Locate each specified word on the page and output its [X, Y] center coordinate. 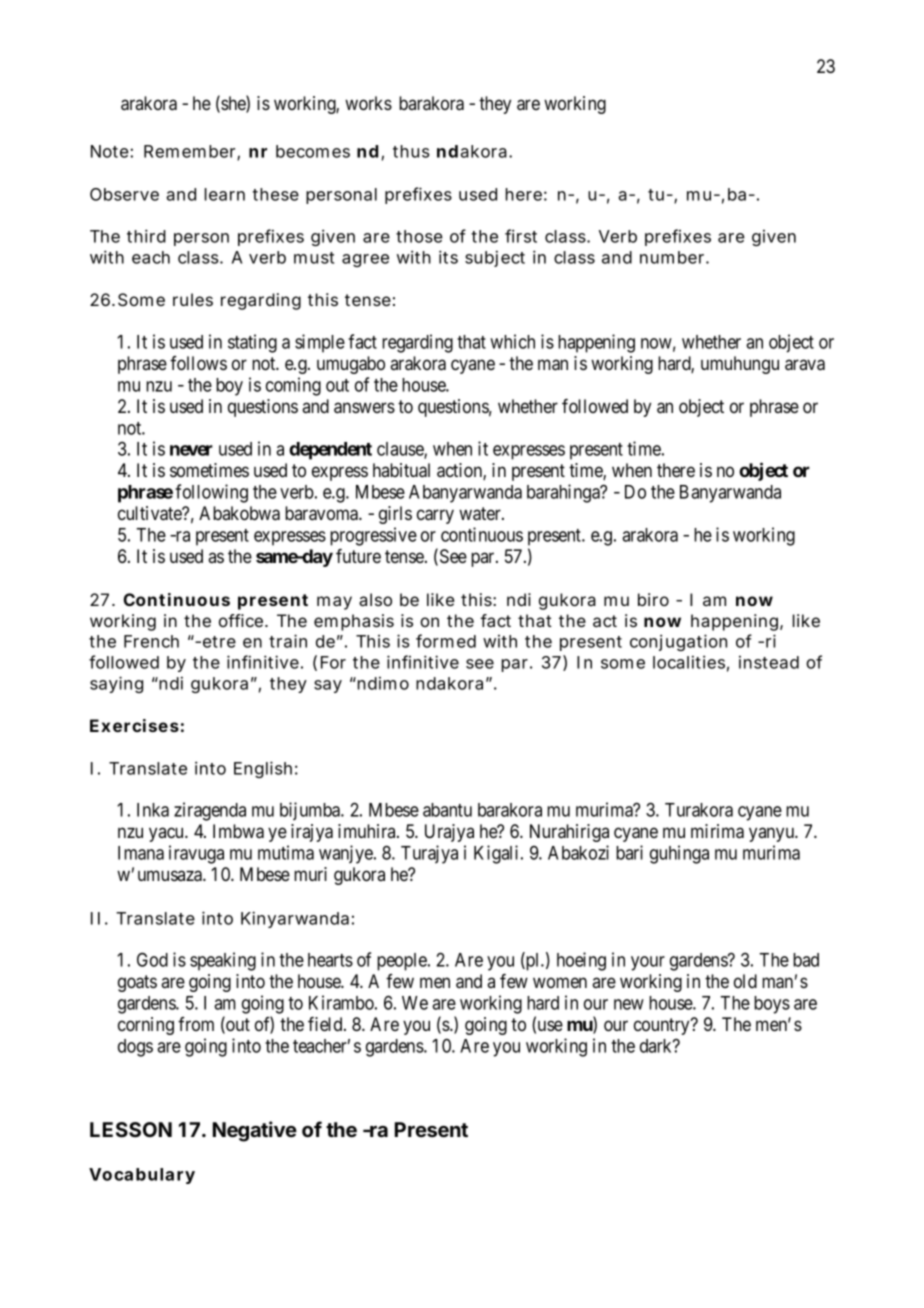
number [673, 257]
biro [653, 599]
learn [225, 194]
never [191, 450]
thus [411, 151]
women [560, 982]
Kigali [498, 854]
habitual [401, 470]
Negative [255, 1131]
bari [629, 852]
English [263, 769]
